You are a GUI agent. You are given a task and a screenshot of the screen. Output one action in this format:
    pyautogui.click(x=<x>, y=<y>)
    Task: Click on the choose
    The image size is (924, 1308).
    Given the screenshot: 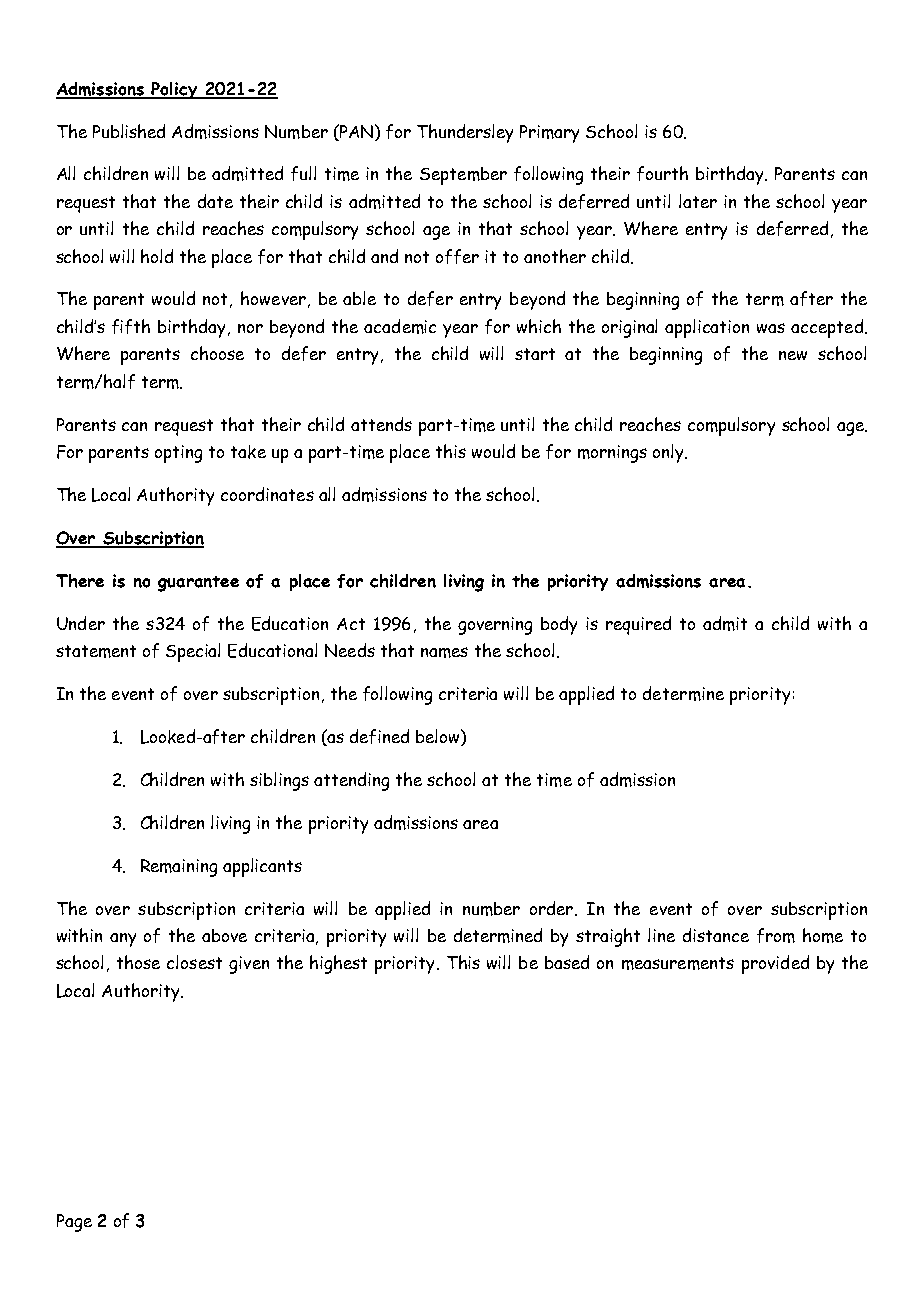 What is the action you would take?
    pyautogui.click(x=217, y=353)
